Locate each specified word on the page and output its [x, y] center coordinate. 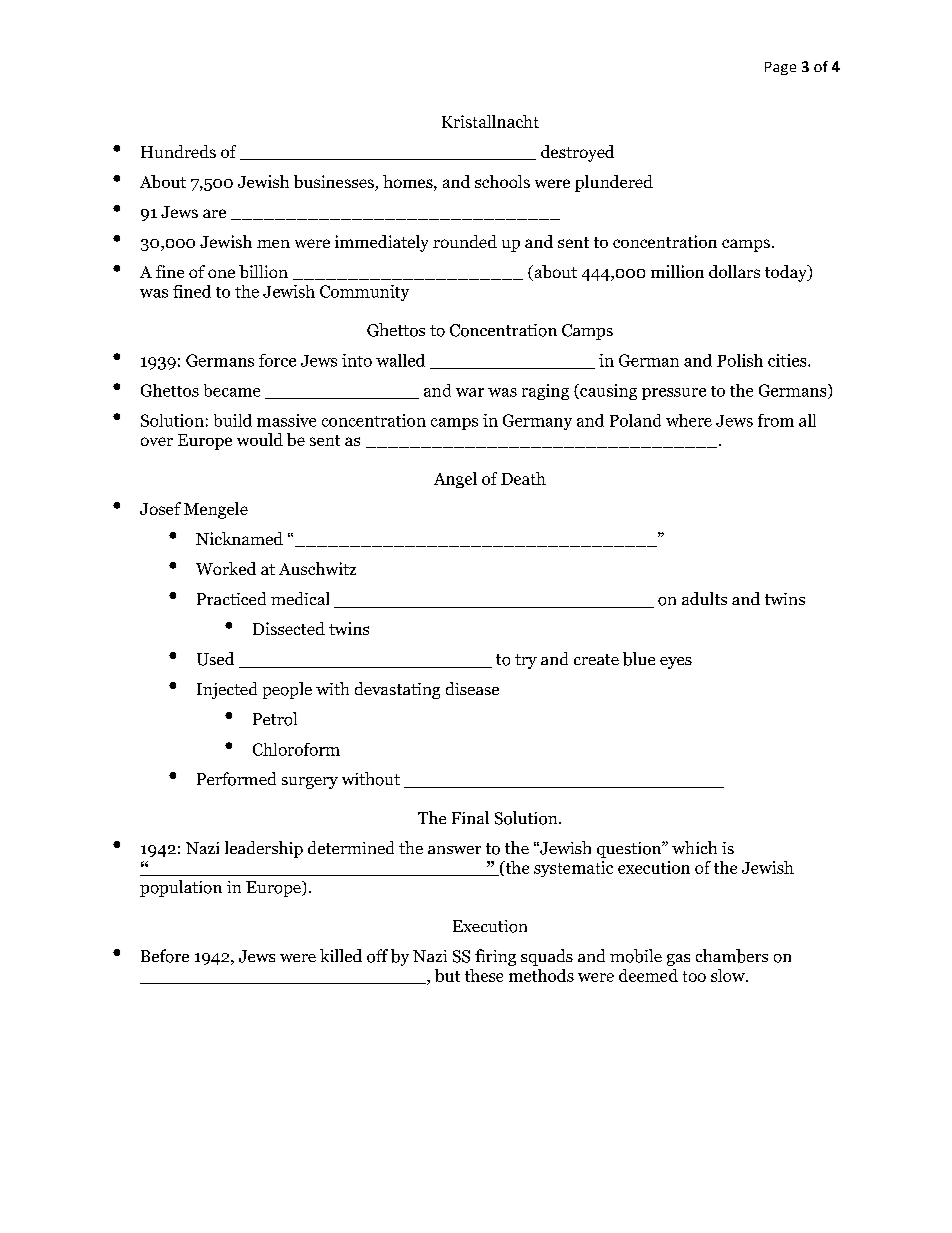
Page [780, 68]
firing [495, 957]
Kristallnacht [490, 121]
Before [165, 956]
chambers [732, 956]
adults [704, 598]
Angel [455, 480]
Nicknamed [239, 538]
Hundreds [178, 151]
